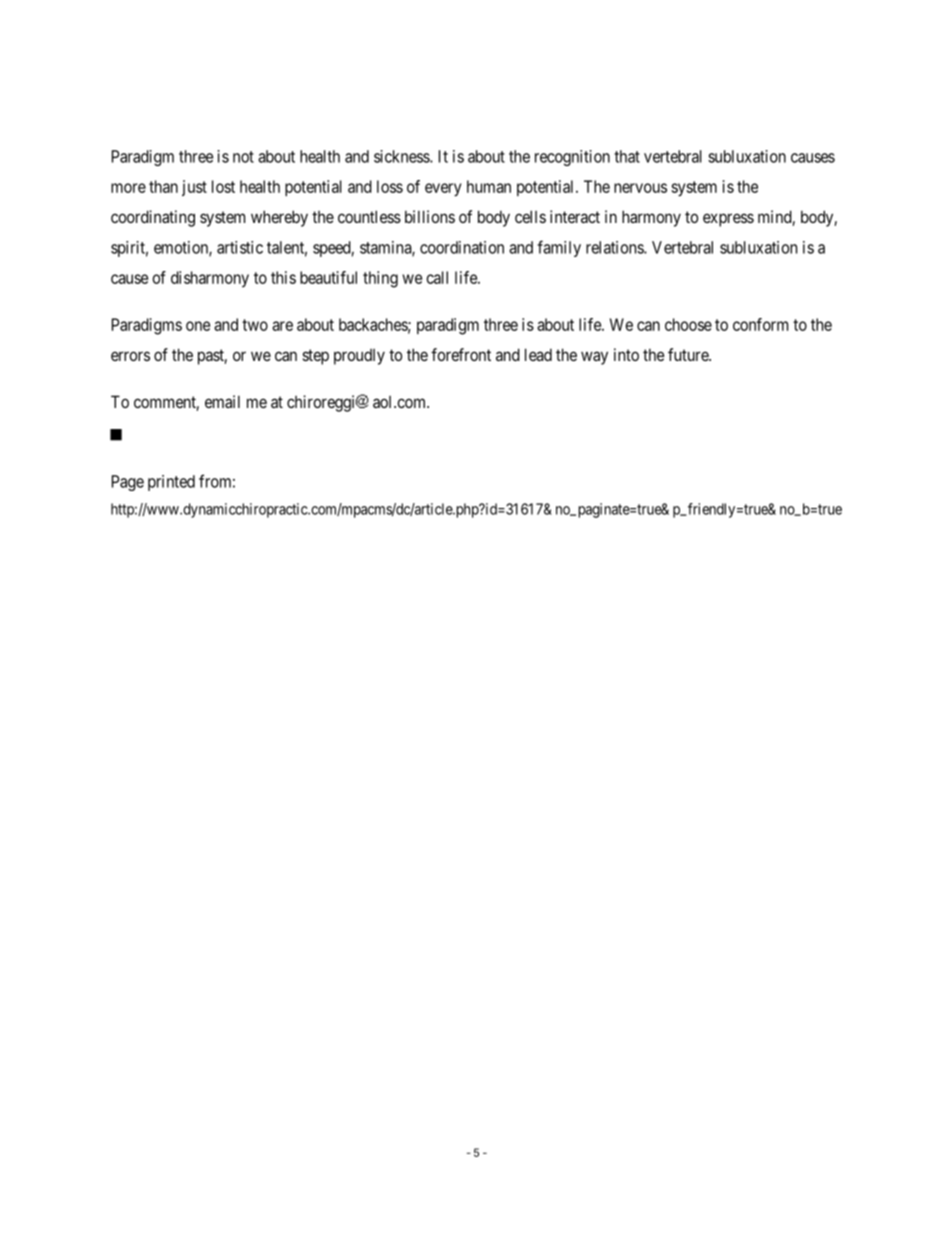  I want to click on email, so click(222, 401).
